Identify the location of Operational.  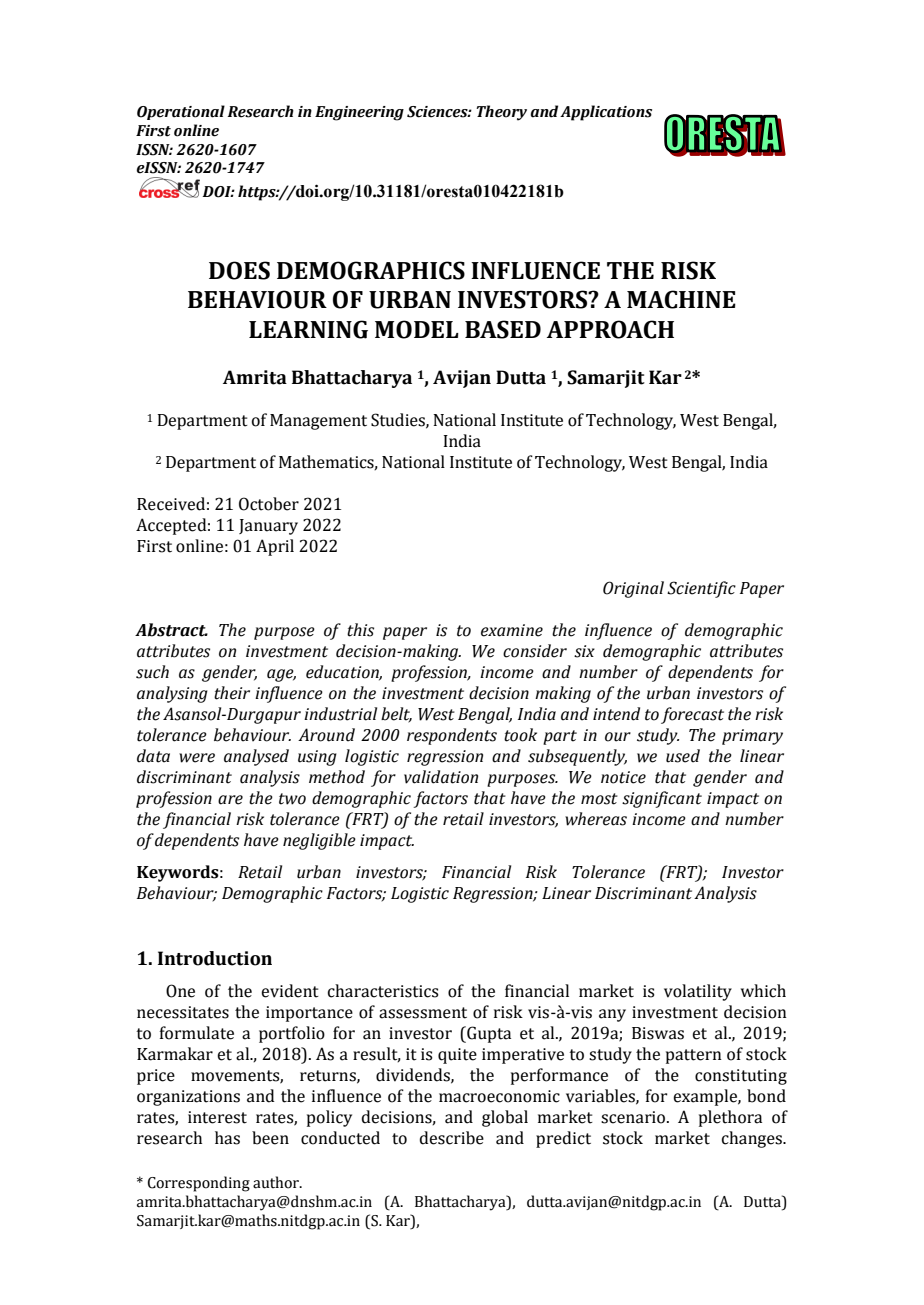
(181, 112).
